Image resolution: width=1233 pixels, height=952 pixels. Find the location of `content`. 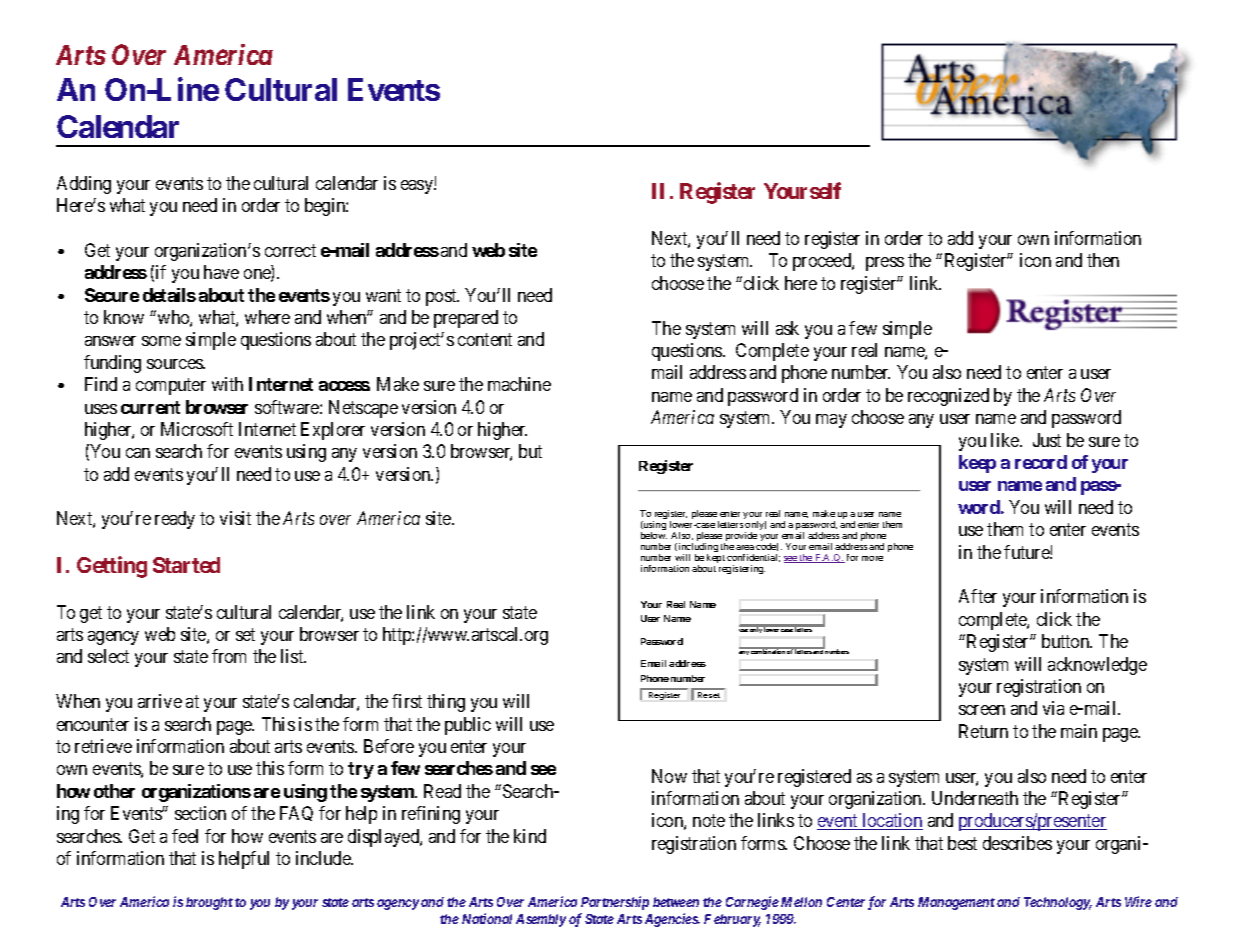

content is located at coordinates (485, 340).
